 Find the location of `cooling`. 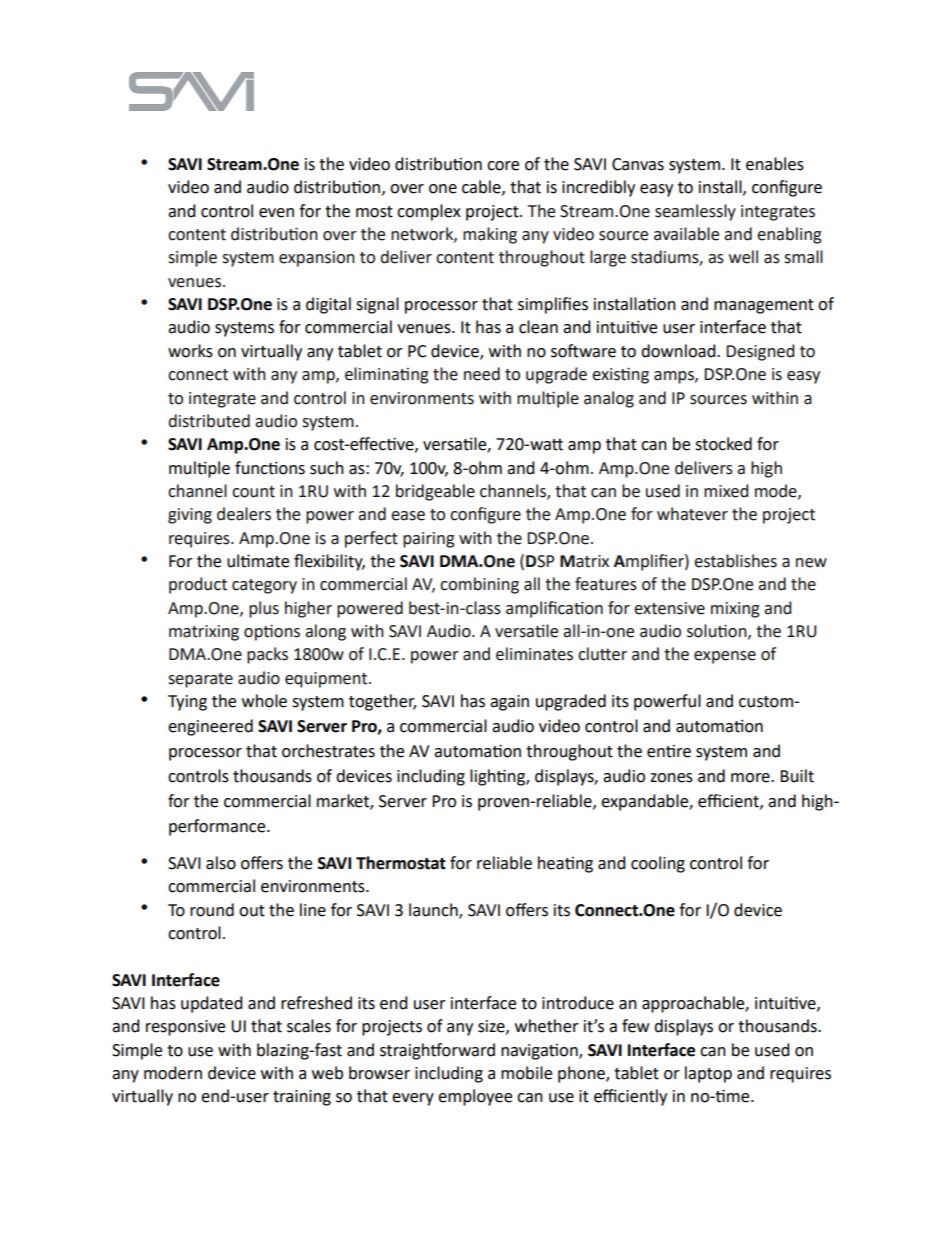

cooling is located at coordinates (658, 864).
